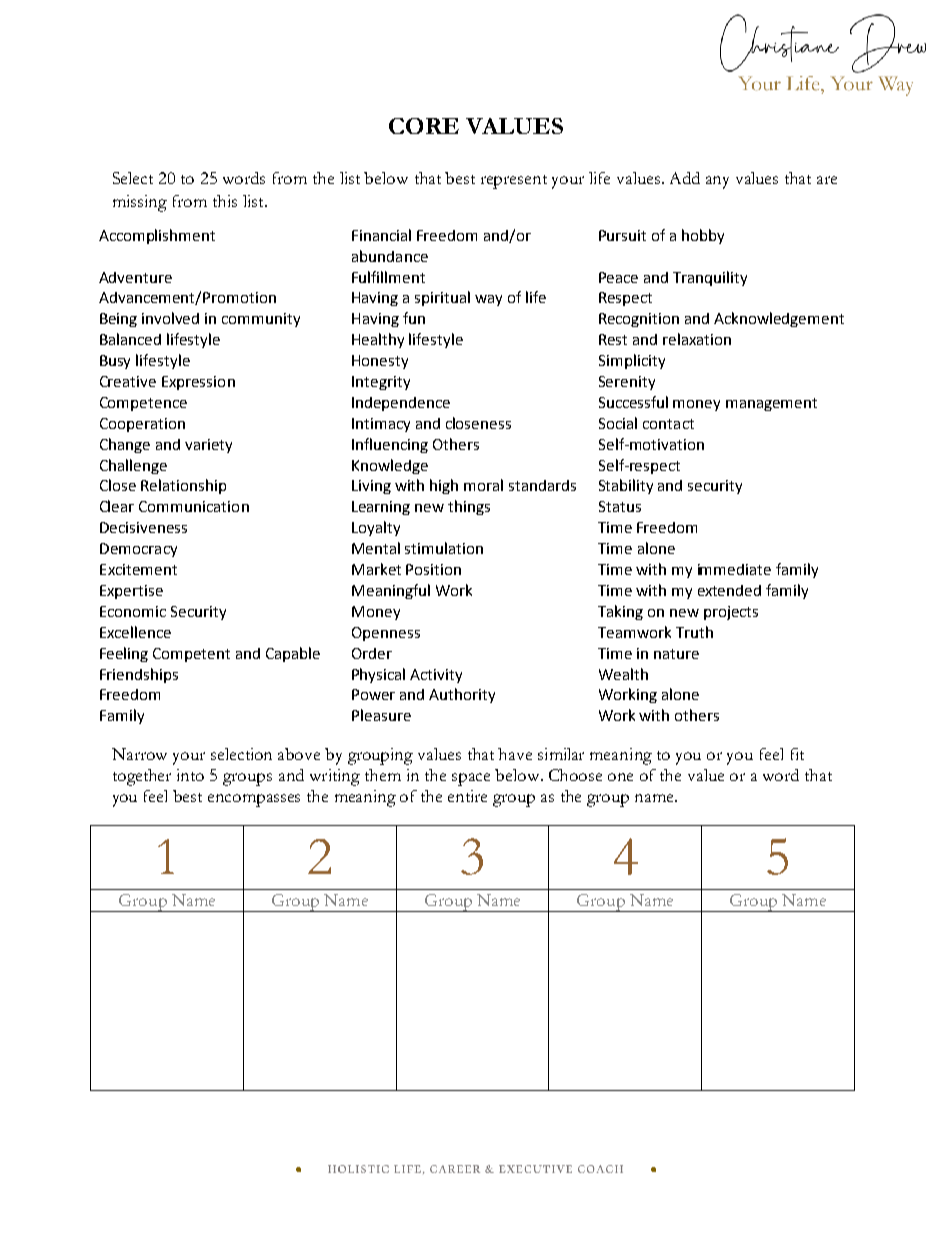 This document has width=952, height=1233. I want to click on any, so click(717, 182).
